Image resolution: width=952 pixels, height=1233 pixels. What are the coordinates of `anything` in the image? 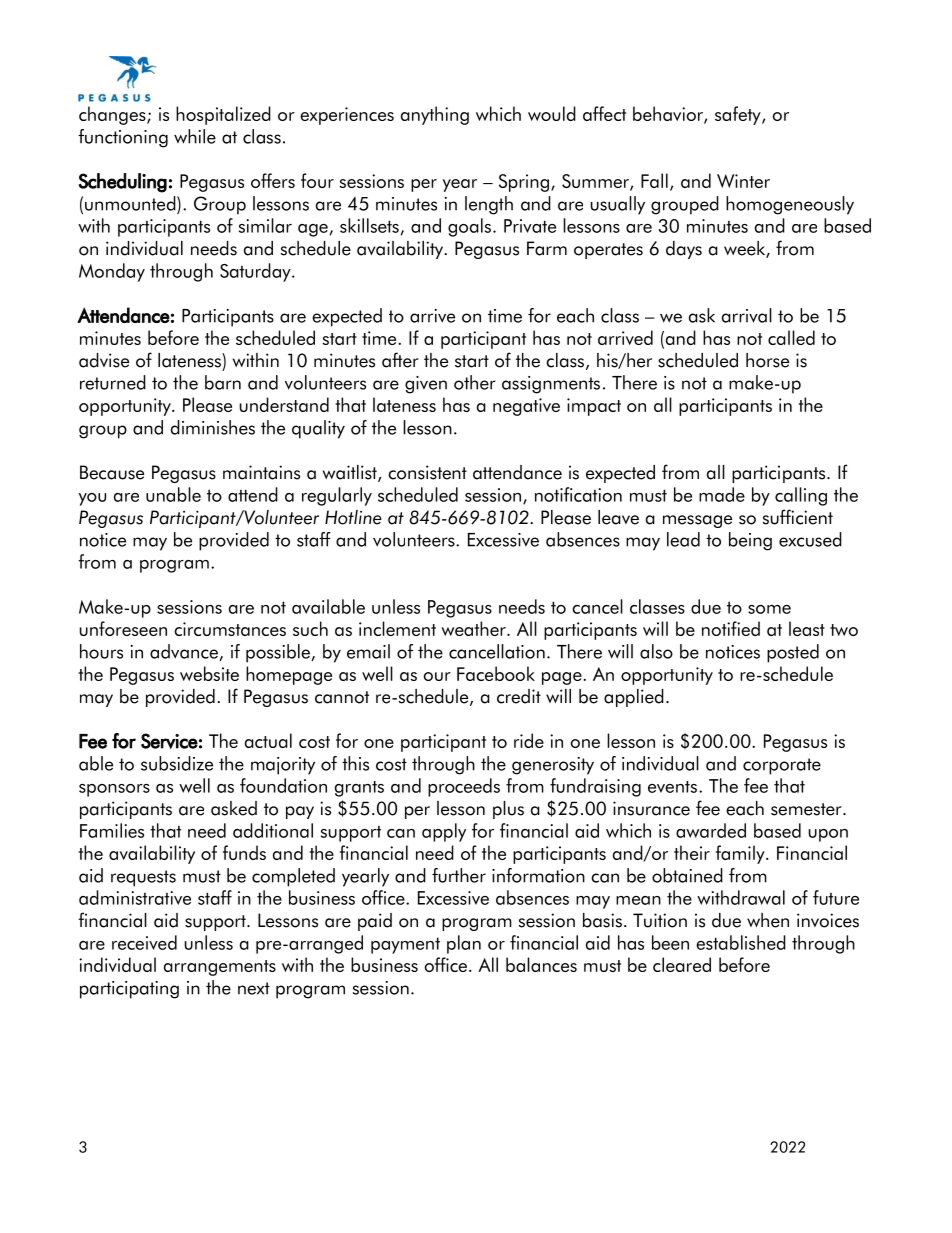 It's located at (435, 115).
